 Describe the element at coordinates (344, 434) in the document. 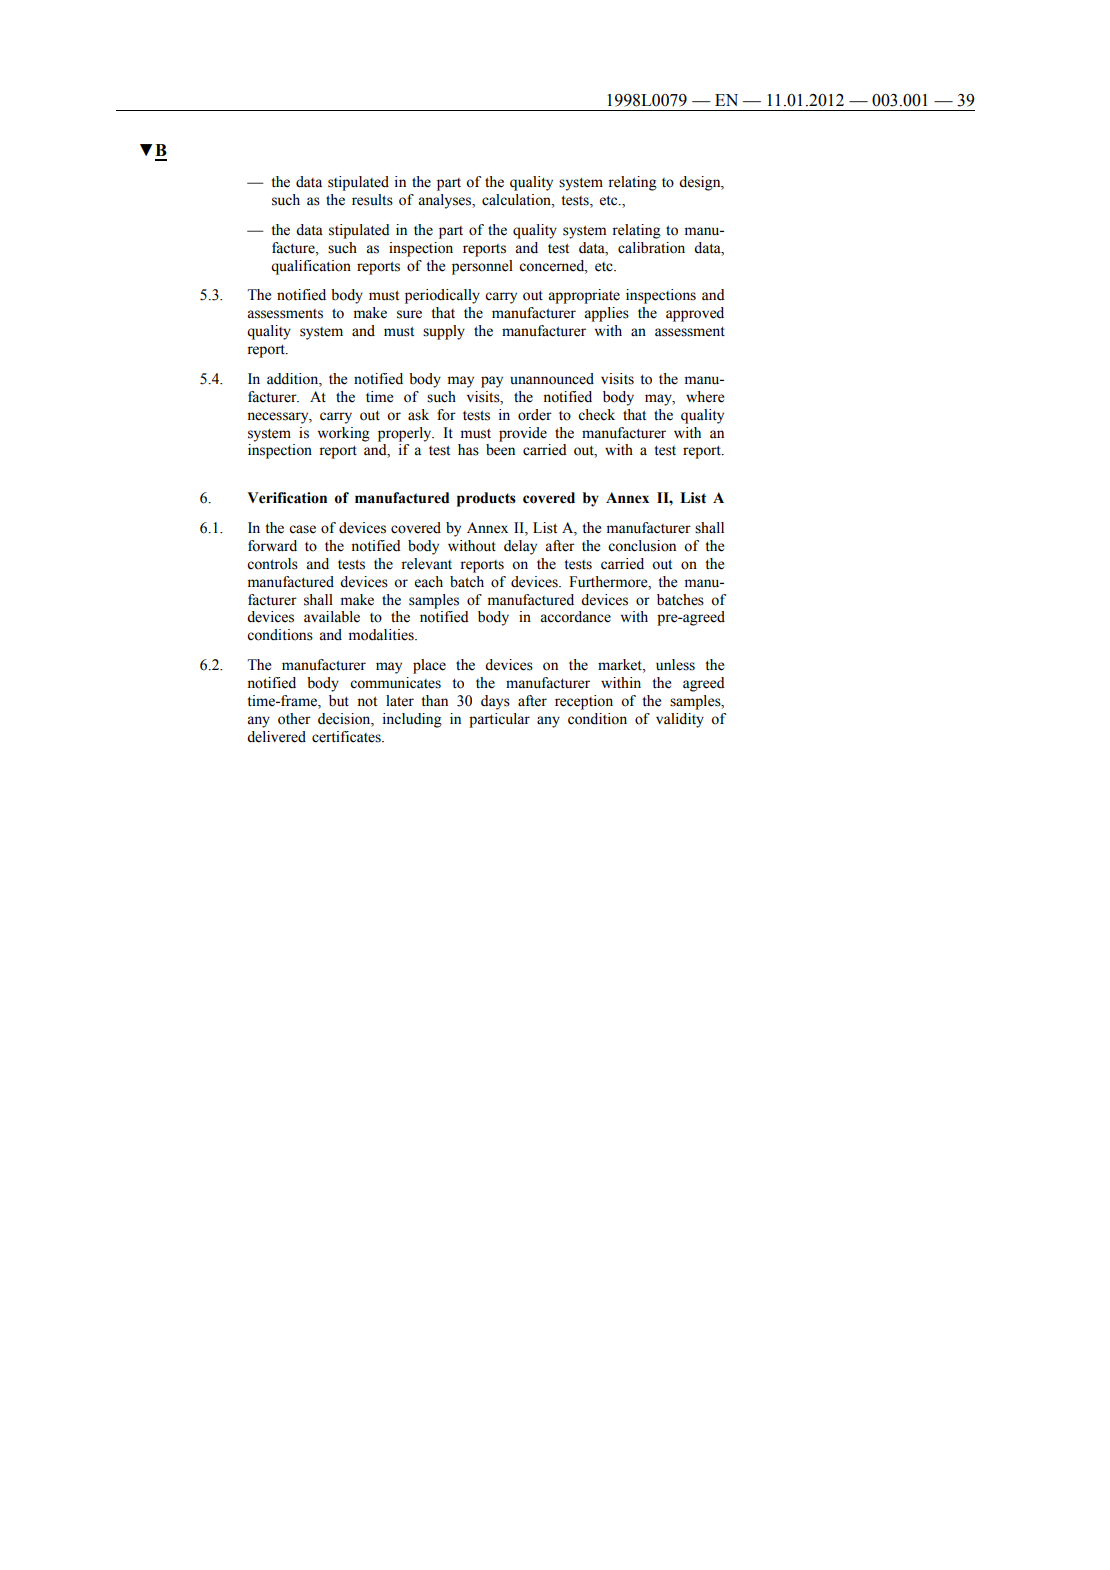

I see `working` at that location.
